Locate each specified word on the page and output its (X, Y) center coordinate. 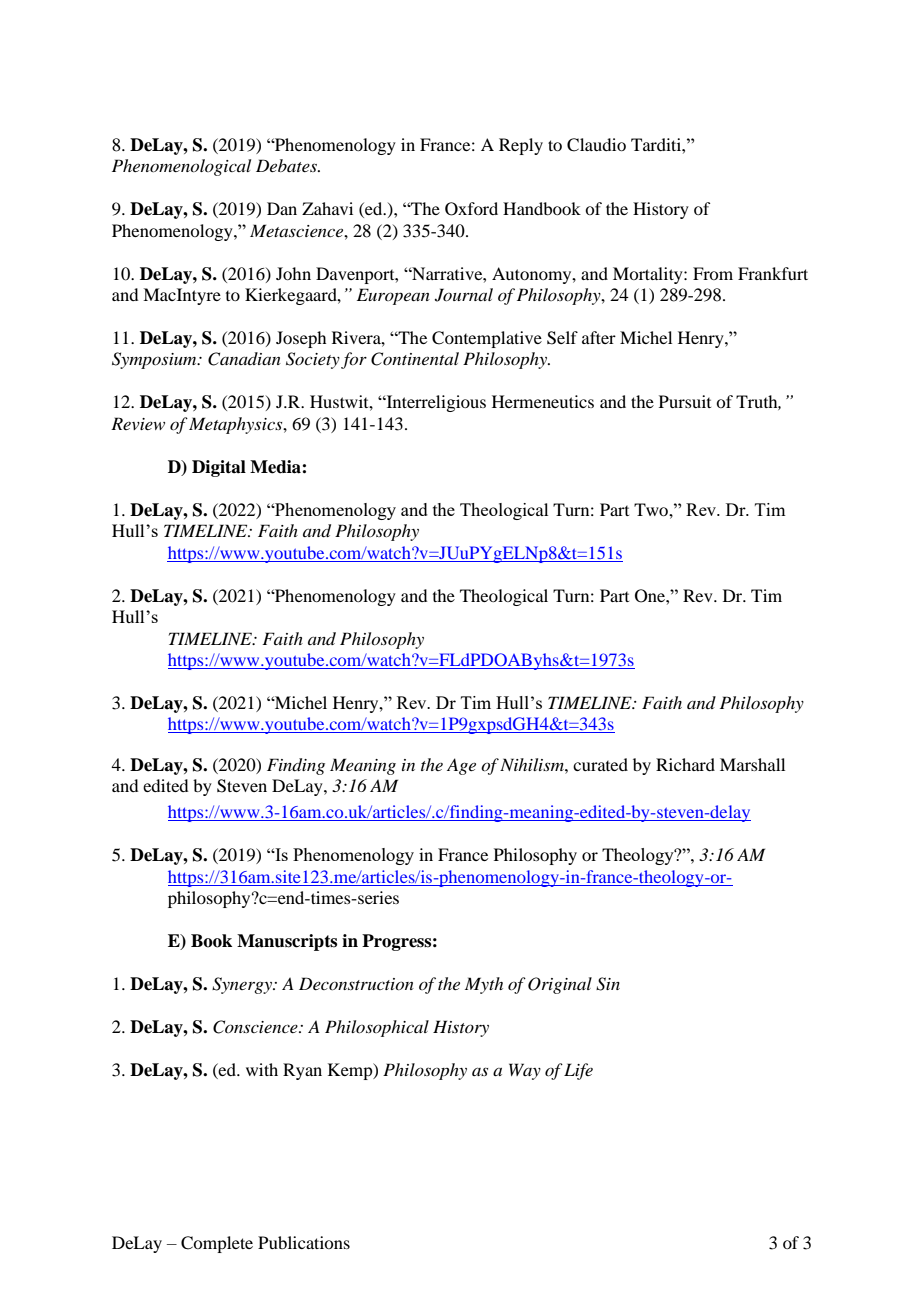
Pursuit (685, 401)
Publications (304, 1242)
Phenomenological (181, 167)
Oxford (471, 209)
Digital (219, 468)
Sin (608, 984)
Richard (685, 764)
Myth (484, 985)
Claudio (596, 145)
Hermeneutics (543, 401)
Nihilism (533, 764)
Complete (217, 1244)
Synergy (243, 985)
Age (461, 766)
